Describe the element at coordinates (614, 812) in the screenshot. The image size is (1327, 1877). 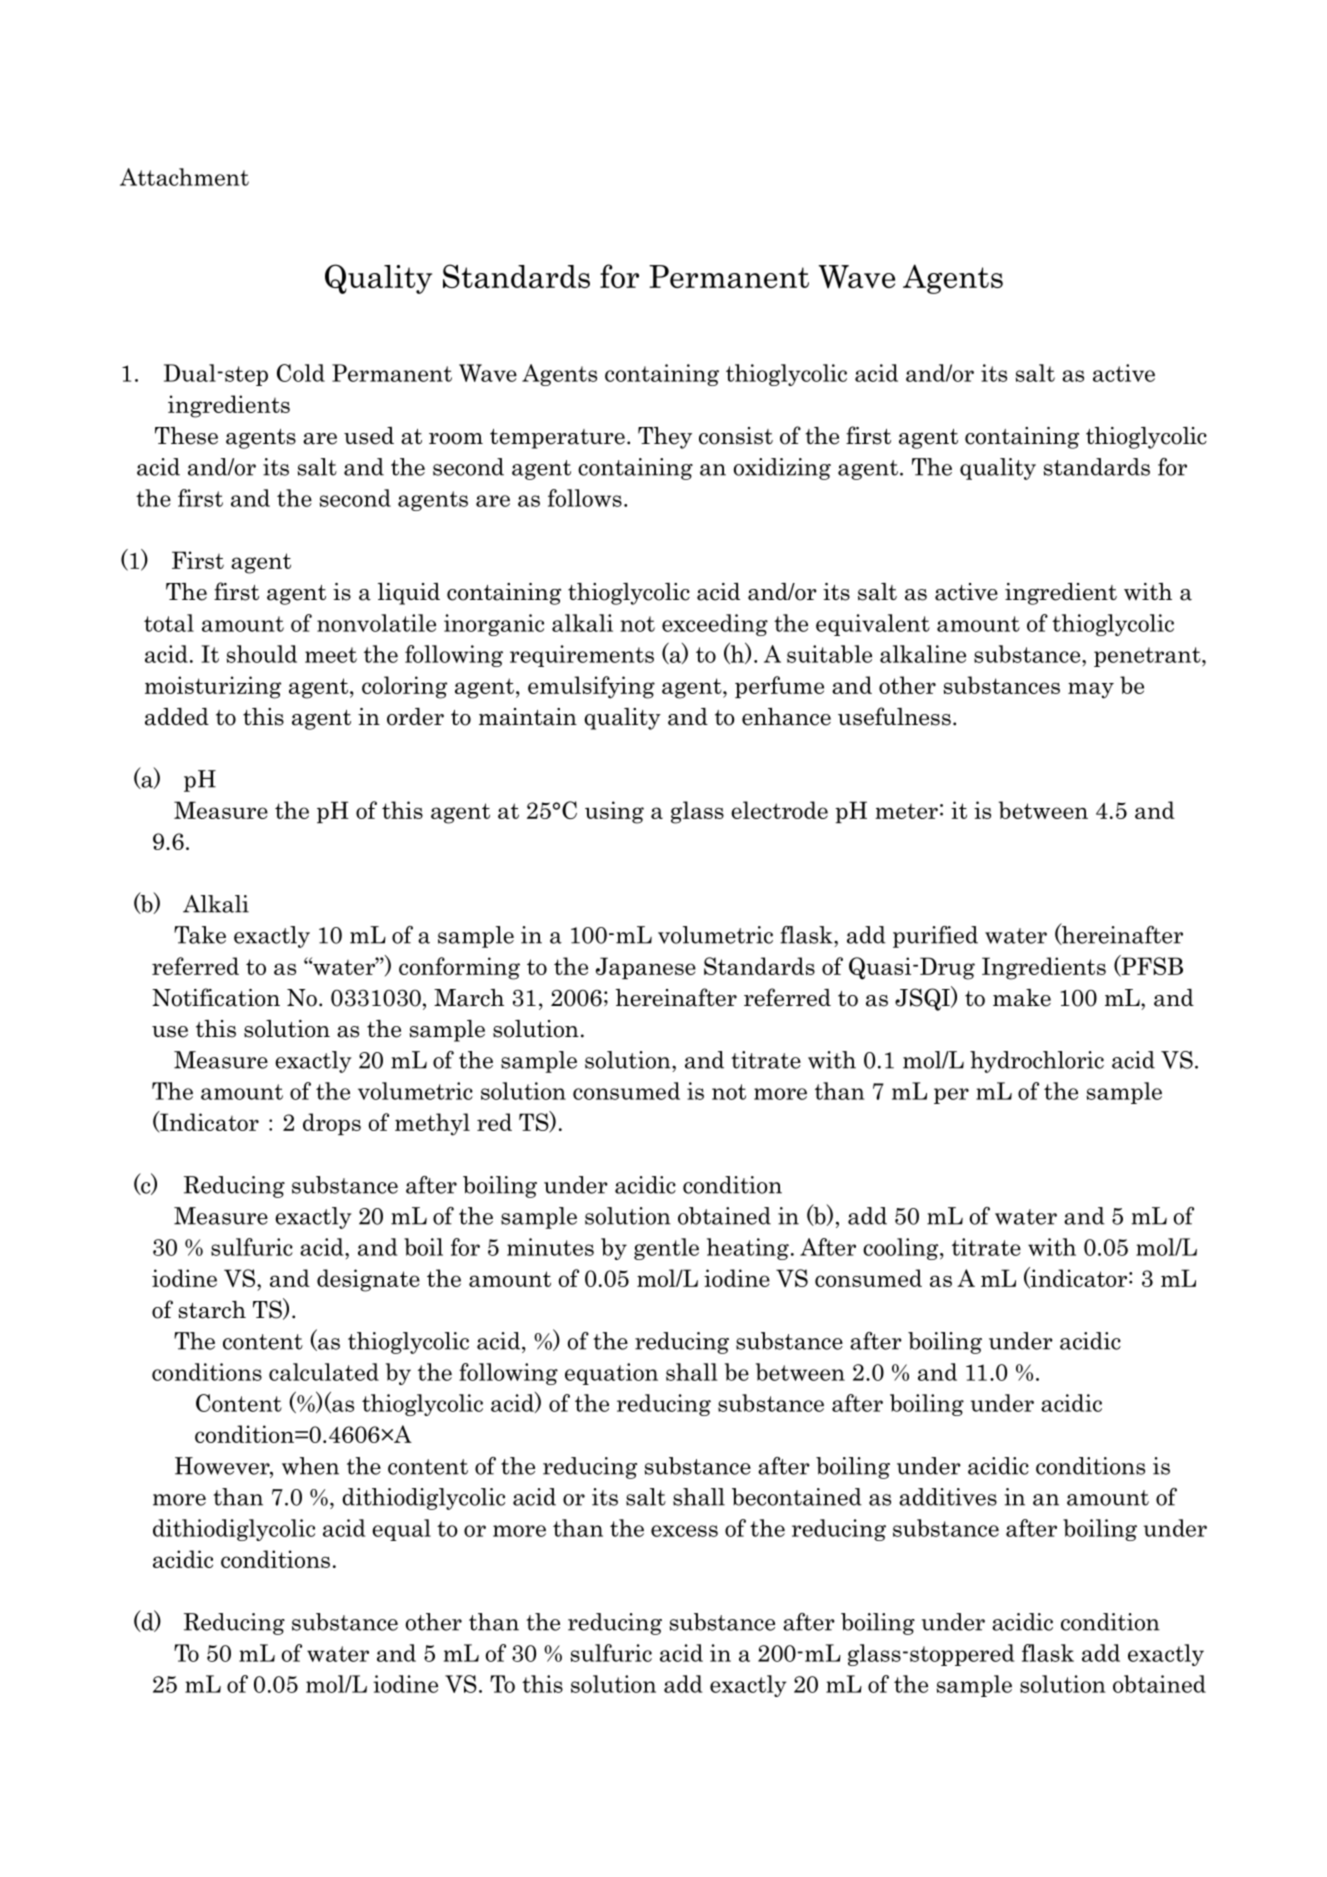
I see `using` at that location.
